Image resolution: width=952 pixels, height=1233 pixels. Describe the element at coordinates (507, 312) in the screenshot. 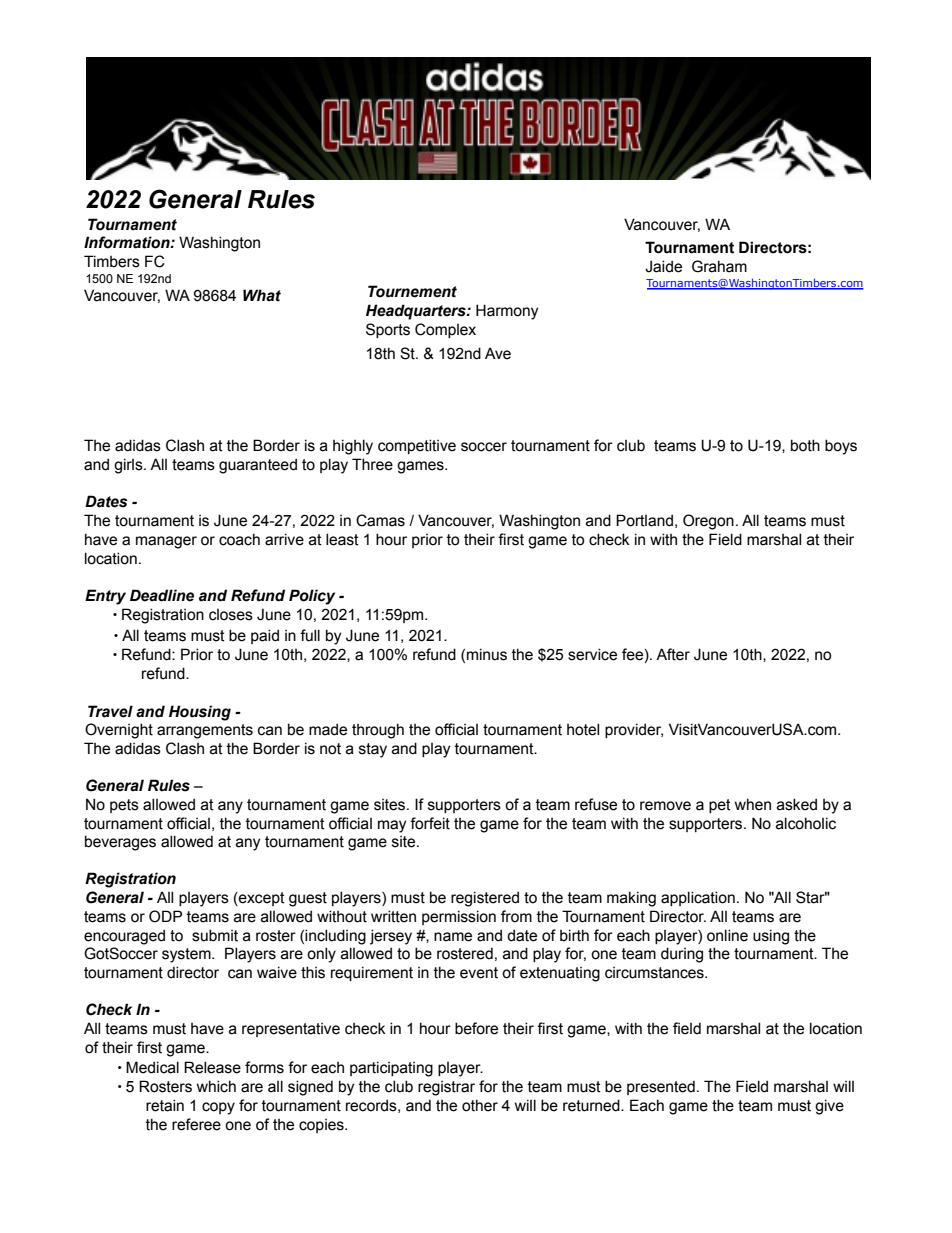

I see `Harmony` at that location.
